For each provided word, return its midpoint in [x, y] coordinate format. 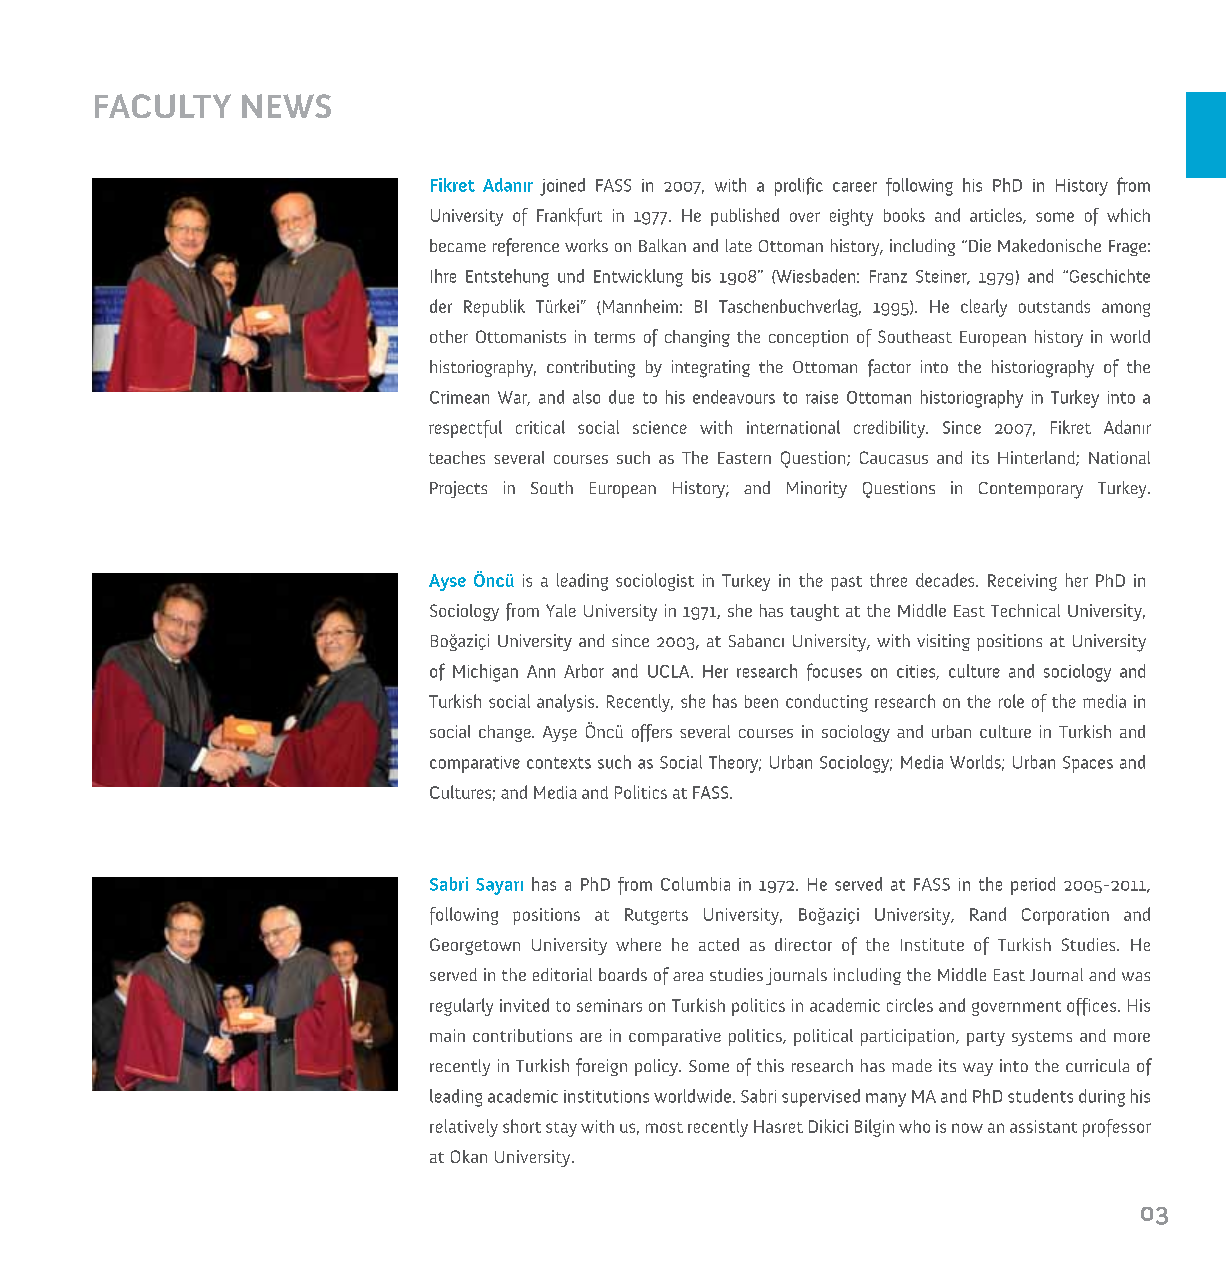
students [1040, 1096]
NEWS [286, 106]
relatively [464, 1128]
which [1128, 215]
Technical [1025, 610]
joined [562, 187]
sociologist [655, 582]
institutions [606, 1096]
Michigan [485, 673]
